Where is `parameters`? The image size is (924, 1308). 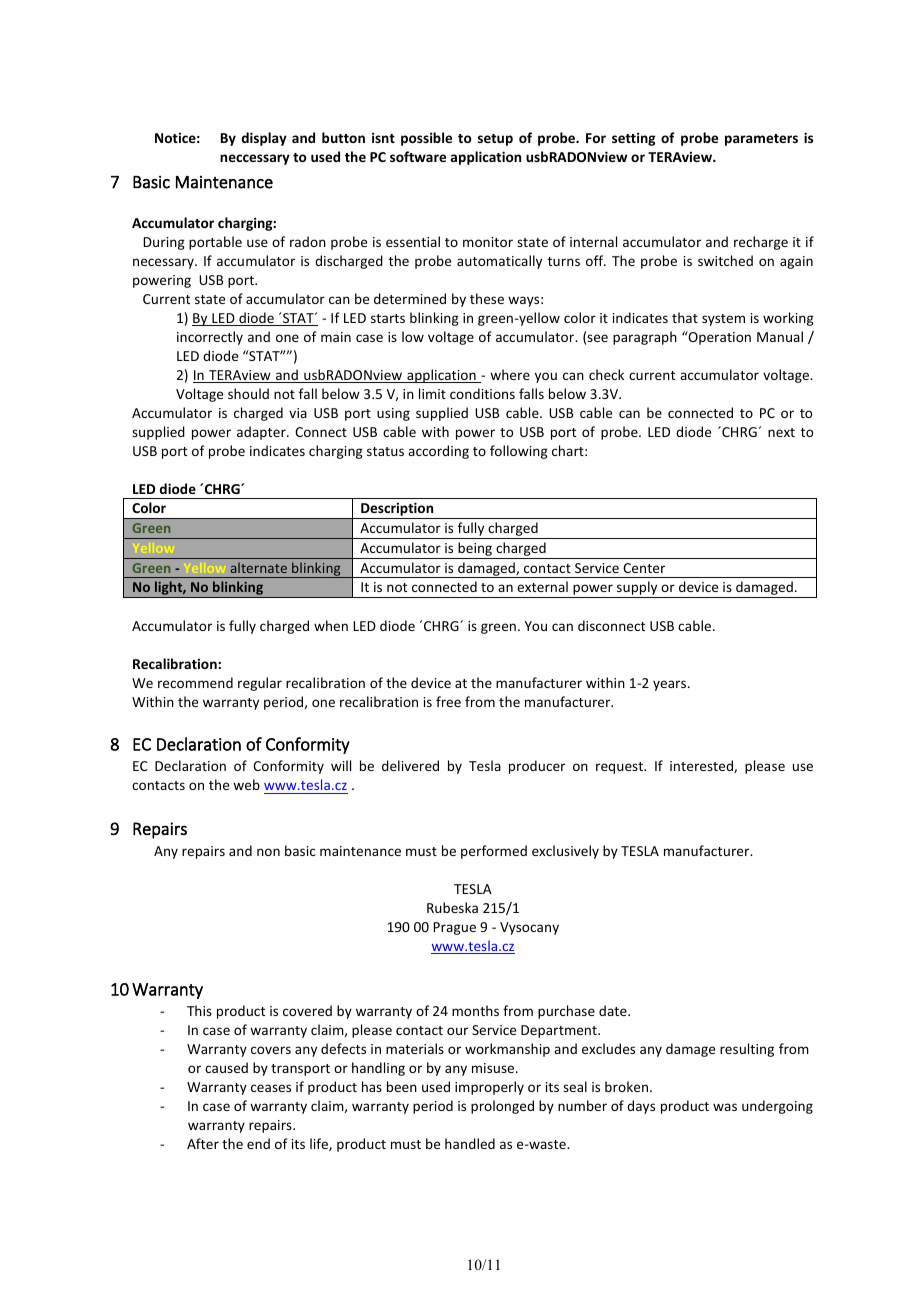
parameters is located at coordinates (761, 140).
